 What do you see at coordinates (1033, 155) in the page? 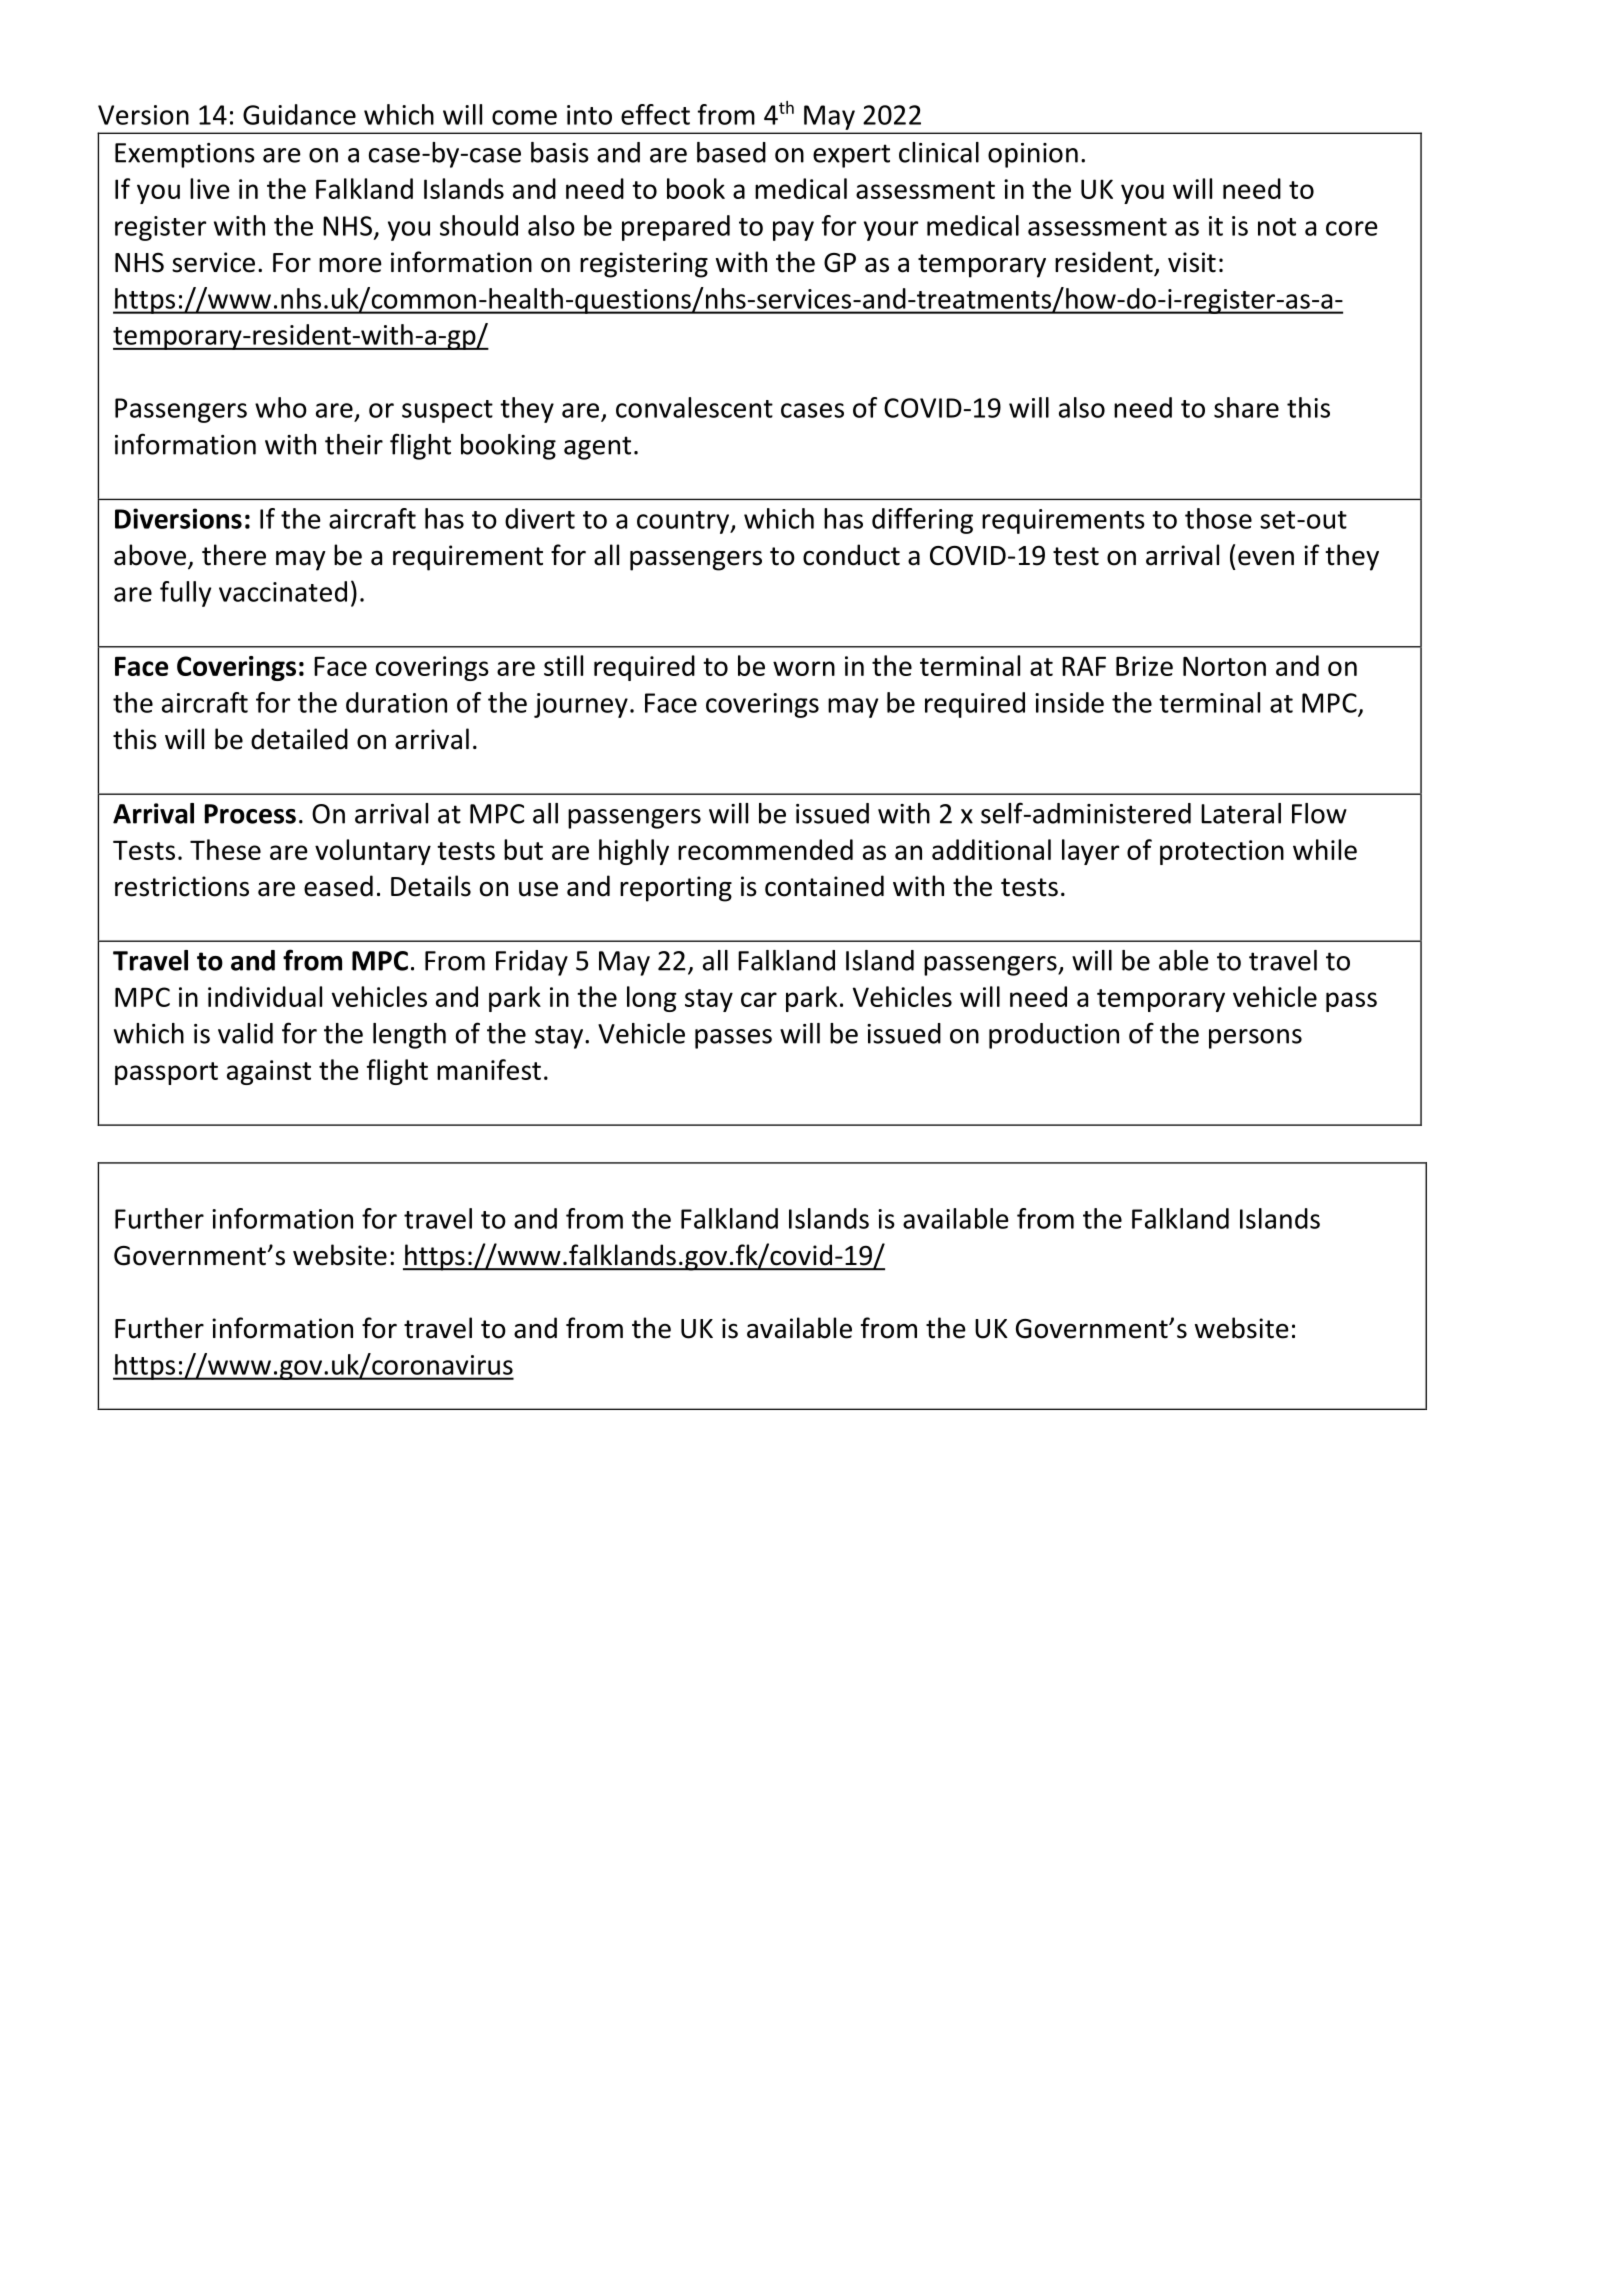
I see `opinion` at bounding box center [1033, 155].
